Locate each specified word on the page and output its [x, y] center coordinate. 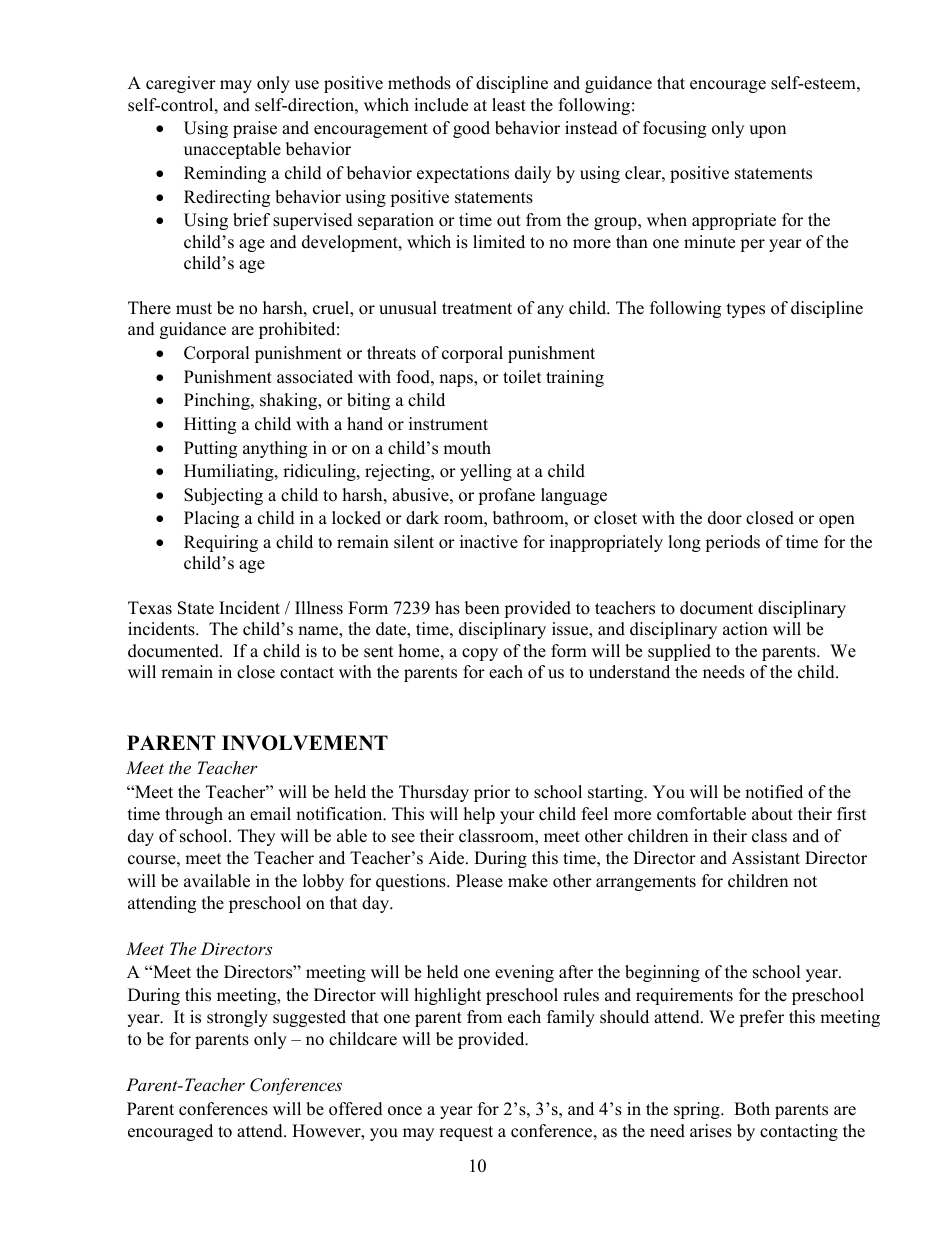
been [482, 608]
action [745, 629]
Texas [150, 608]
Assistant [766, 858]
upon [767, 131]
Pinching [218, 401]
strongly [237, 1018]
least [509, 105]
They [256, 837]
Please [479, 881]
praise [255, 129]
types [746, 310]
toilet [522, 377]
